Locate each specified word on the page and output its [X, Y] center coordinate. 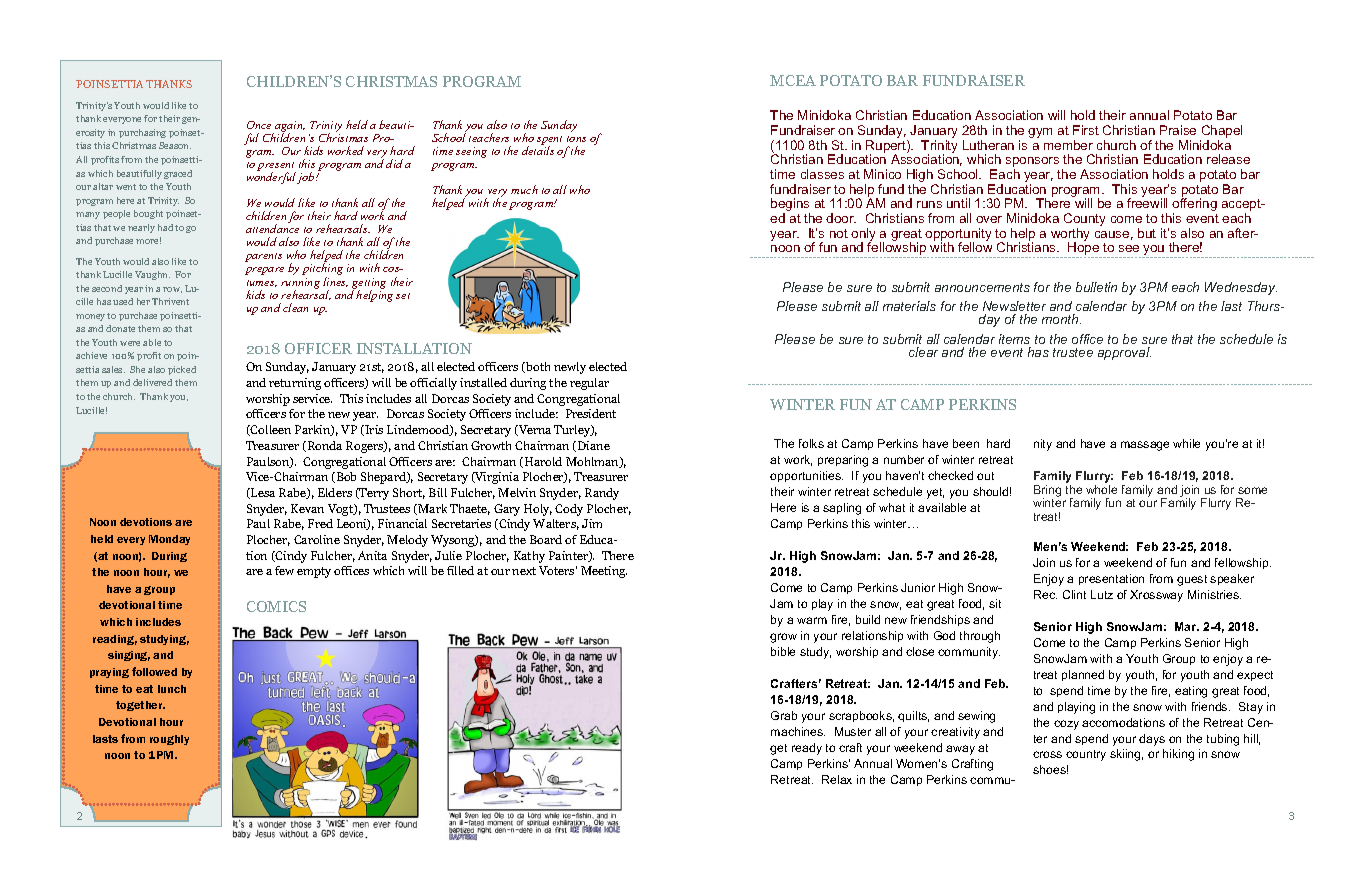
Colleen [270, 430]
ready [807, 749]
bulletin [1096, 287]
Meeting [604, 572]
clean [295, 307]
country [1086, 755]
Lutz [1102, 594]
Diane [594, 445]
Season [175, 145]
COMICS [276, 606]
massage [1145, 446]
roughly [169, 740]
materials [909, 306]
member [1068, 145]
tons [576, 139]
